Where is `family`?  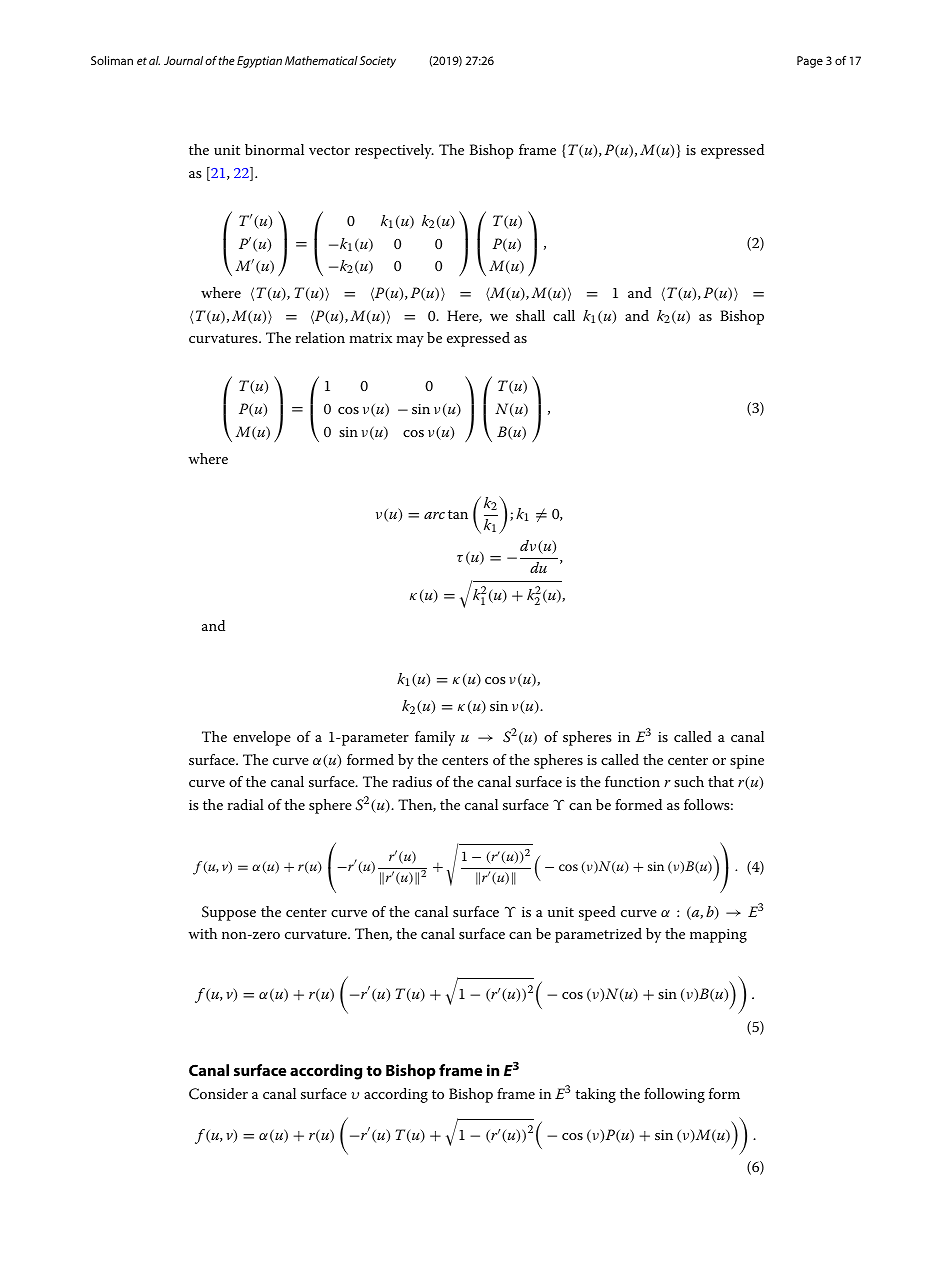
family is located at coordinates (435, 738).
